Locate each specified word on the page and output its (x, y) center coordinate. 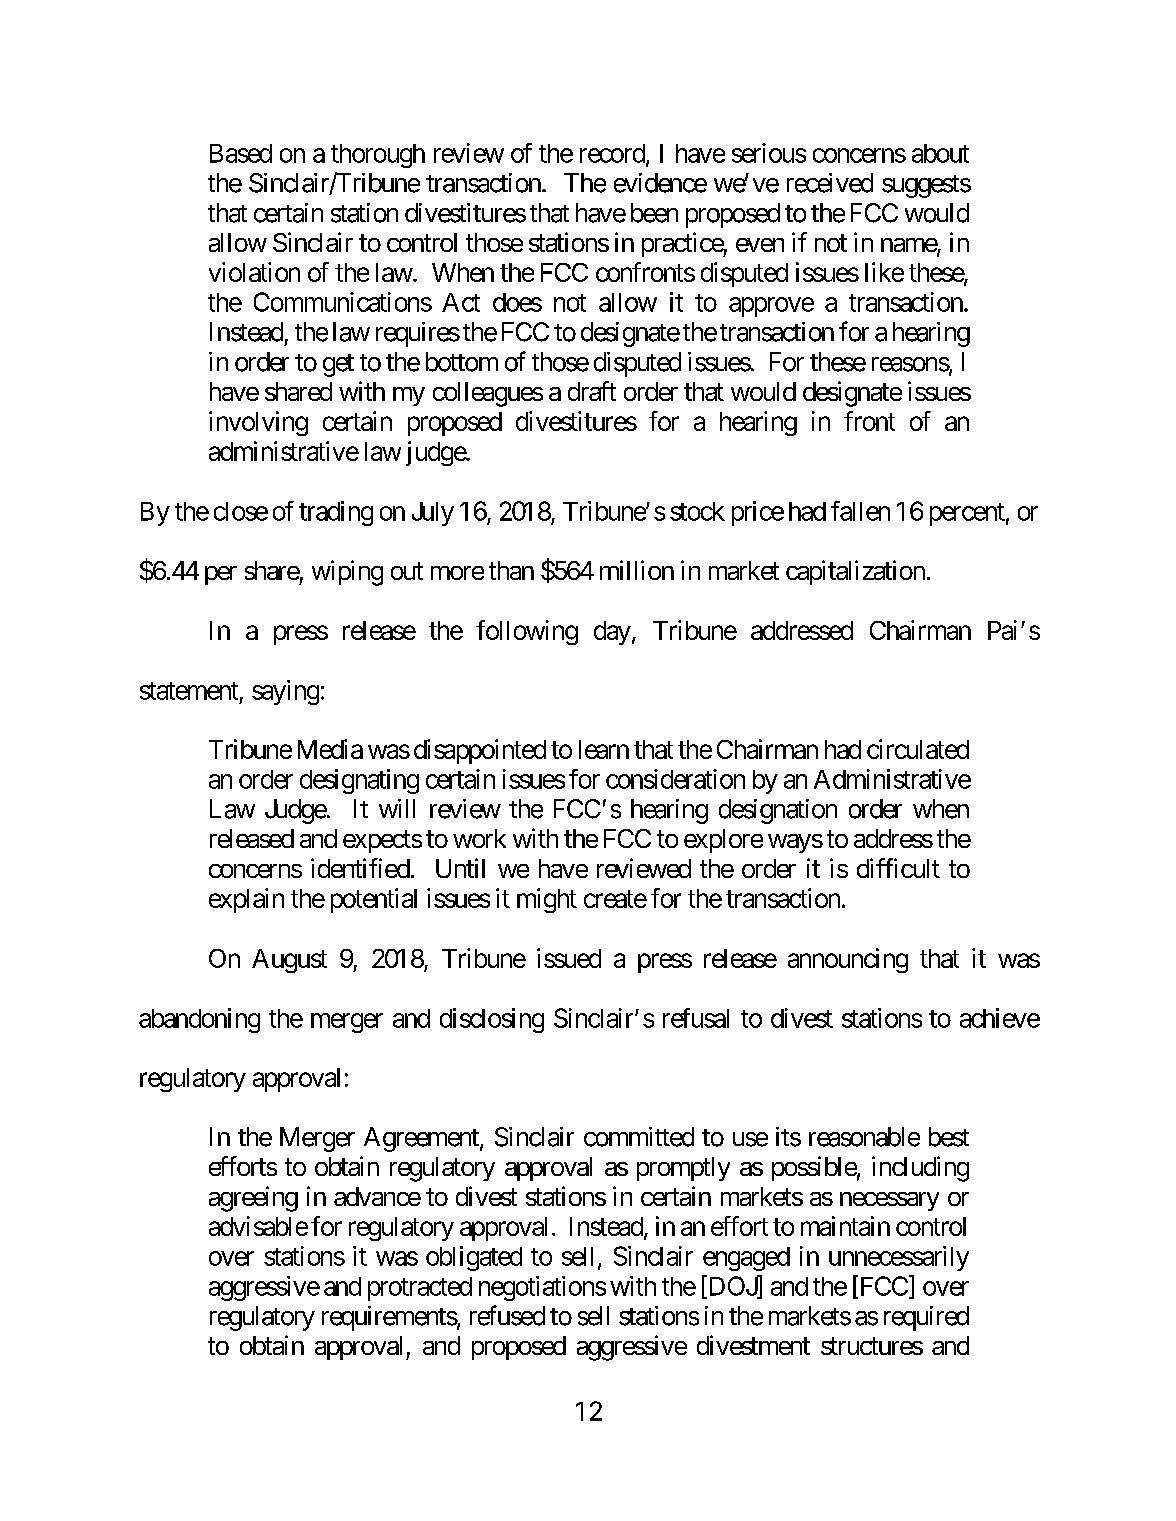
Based (241, 153)
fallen (860, 511)
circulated (918, 749)
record (612, 153)
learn (604, 749)
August (289, 961)
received (830, 183)
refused (507, 1315)
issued (569, 958)
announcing (848, 960)
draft (592, 391)
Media (330, 749)
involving (258, 423)
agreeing (253, 1199)
